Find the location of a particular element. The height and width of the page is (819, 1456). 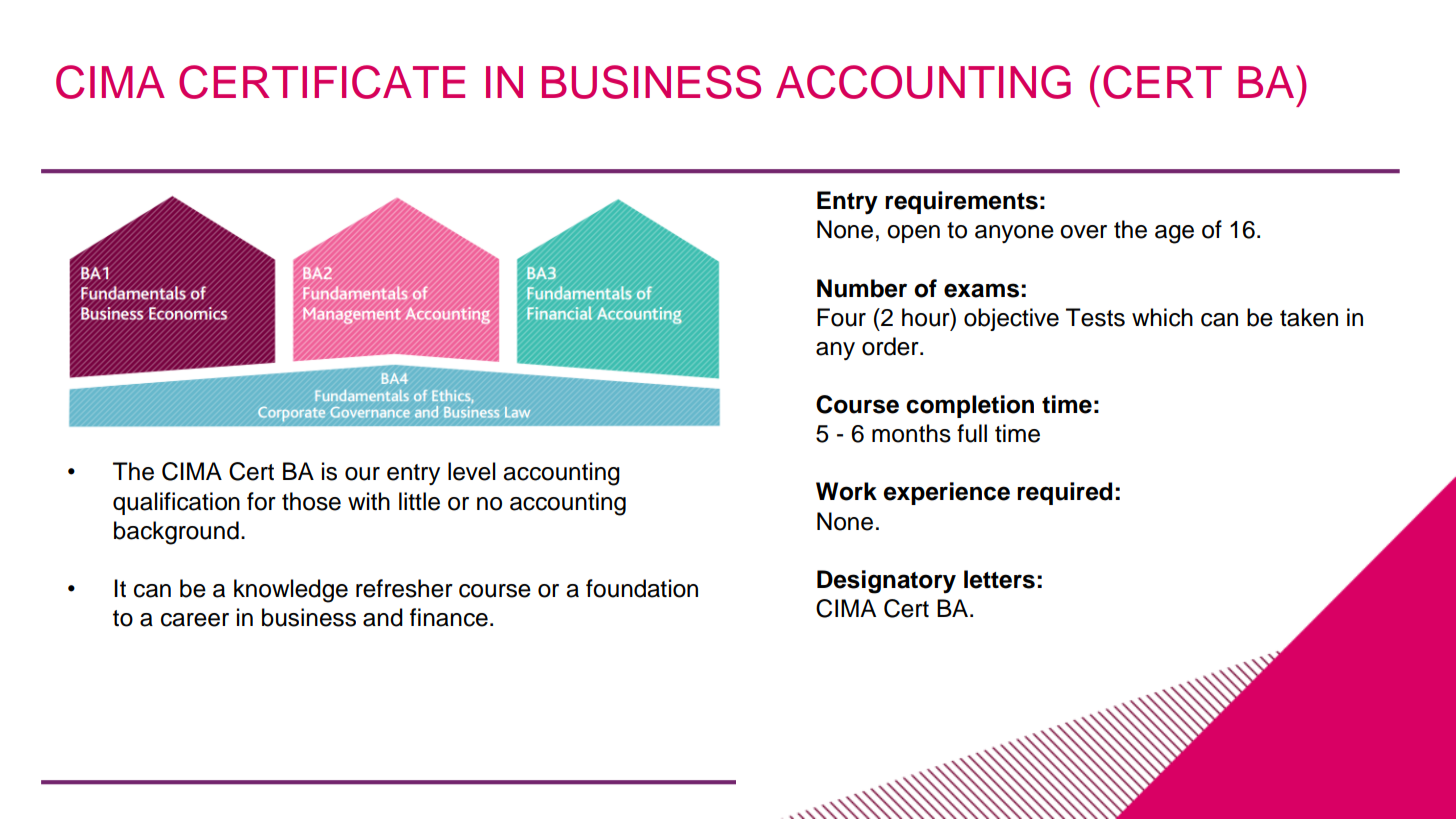

completion is located at coordinates (970, 406).
